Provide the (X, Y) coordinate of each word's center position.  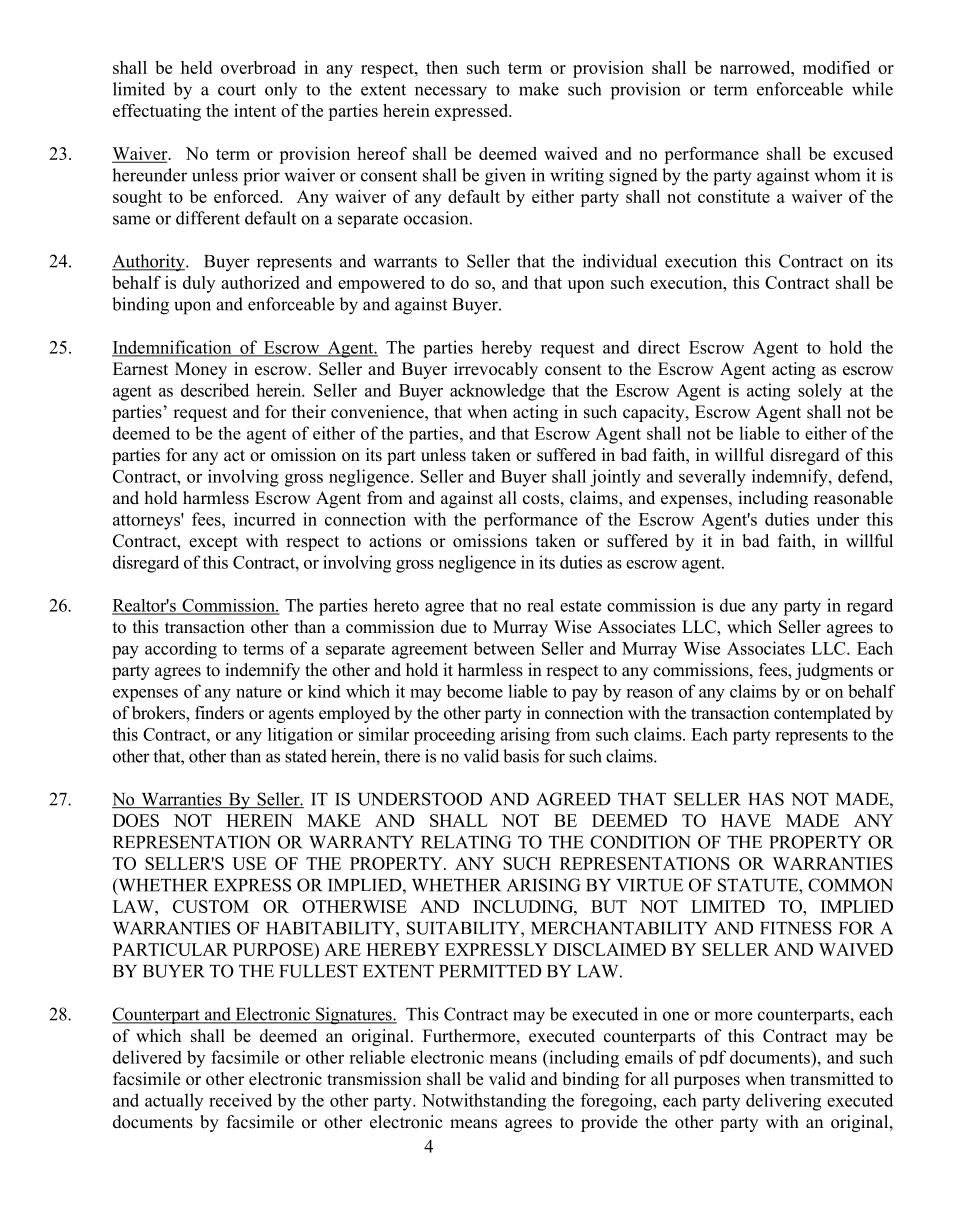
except (213, 543)
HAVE (746, 820)
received (240, 1100)
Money (201, 370)
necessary (451, 93)
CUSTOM (211, 906)
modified (836, 67)
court (237, 90)
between (504, 648)
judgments (834, 671)
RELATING (466, 842)
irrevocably (496, 370)
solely (820, 392)
